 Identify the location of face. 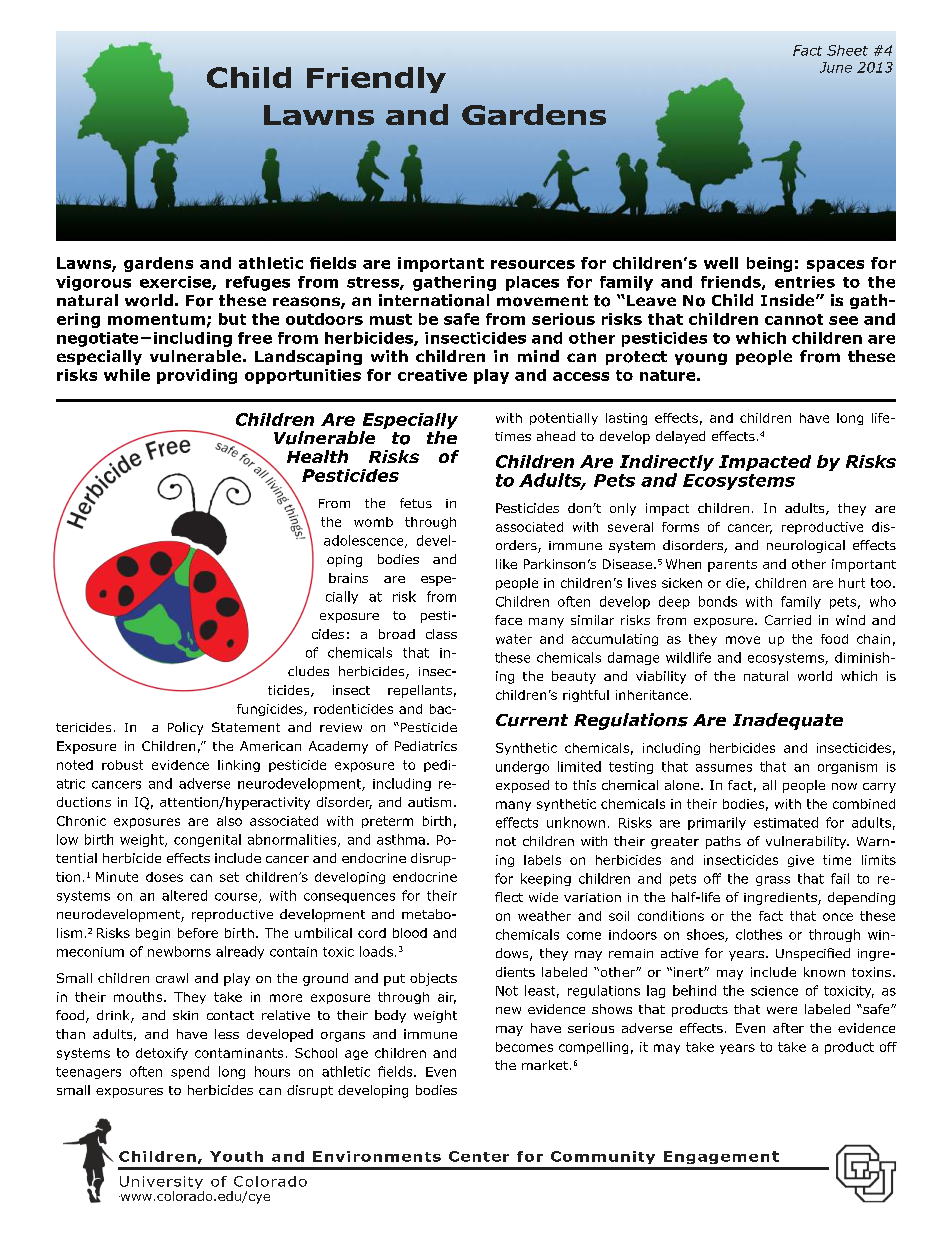
(508, 620).
